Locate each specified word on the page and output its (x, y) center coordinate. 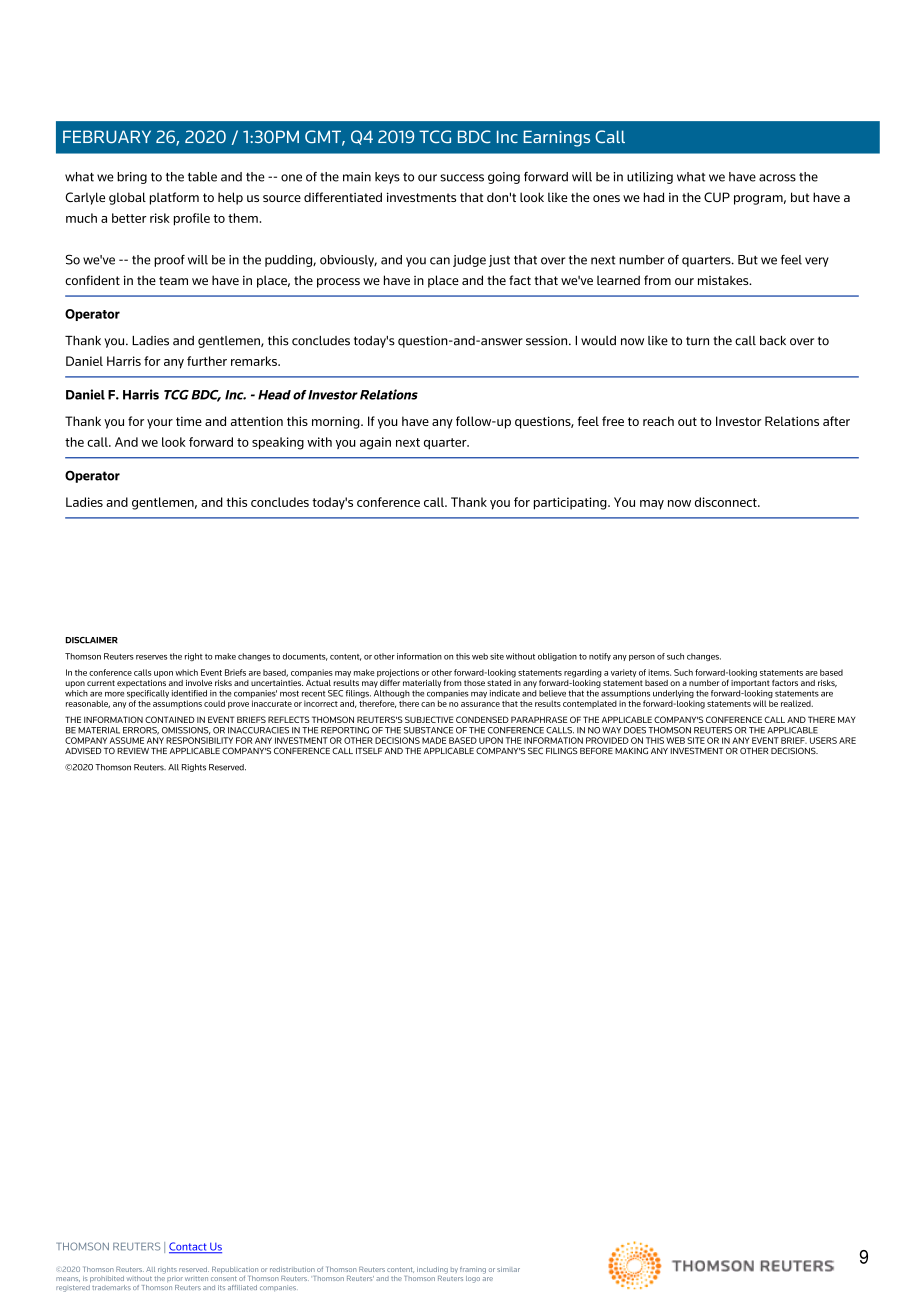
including (432, 1270)
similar (508, 1269)
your (160, 424)
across (777, 178)
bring (132, 178)
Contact (189, 1247)
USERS (823, 740)
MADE (434, 740)
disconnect (727, 502)
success (462, 178)
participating (571, 503)
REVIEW (133, 751)
